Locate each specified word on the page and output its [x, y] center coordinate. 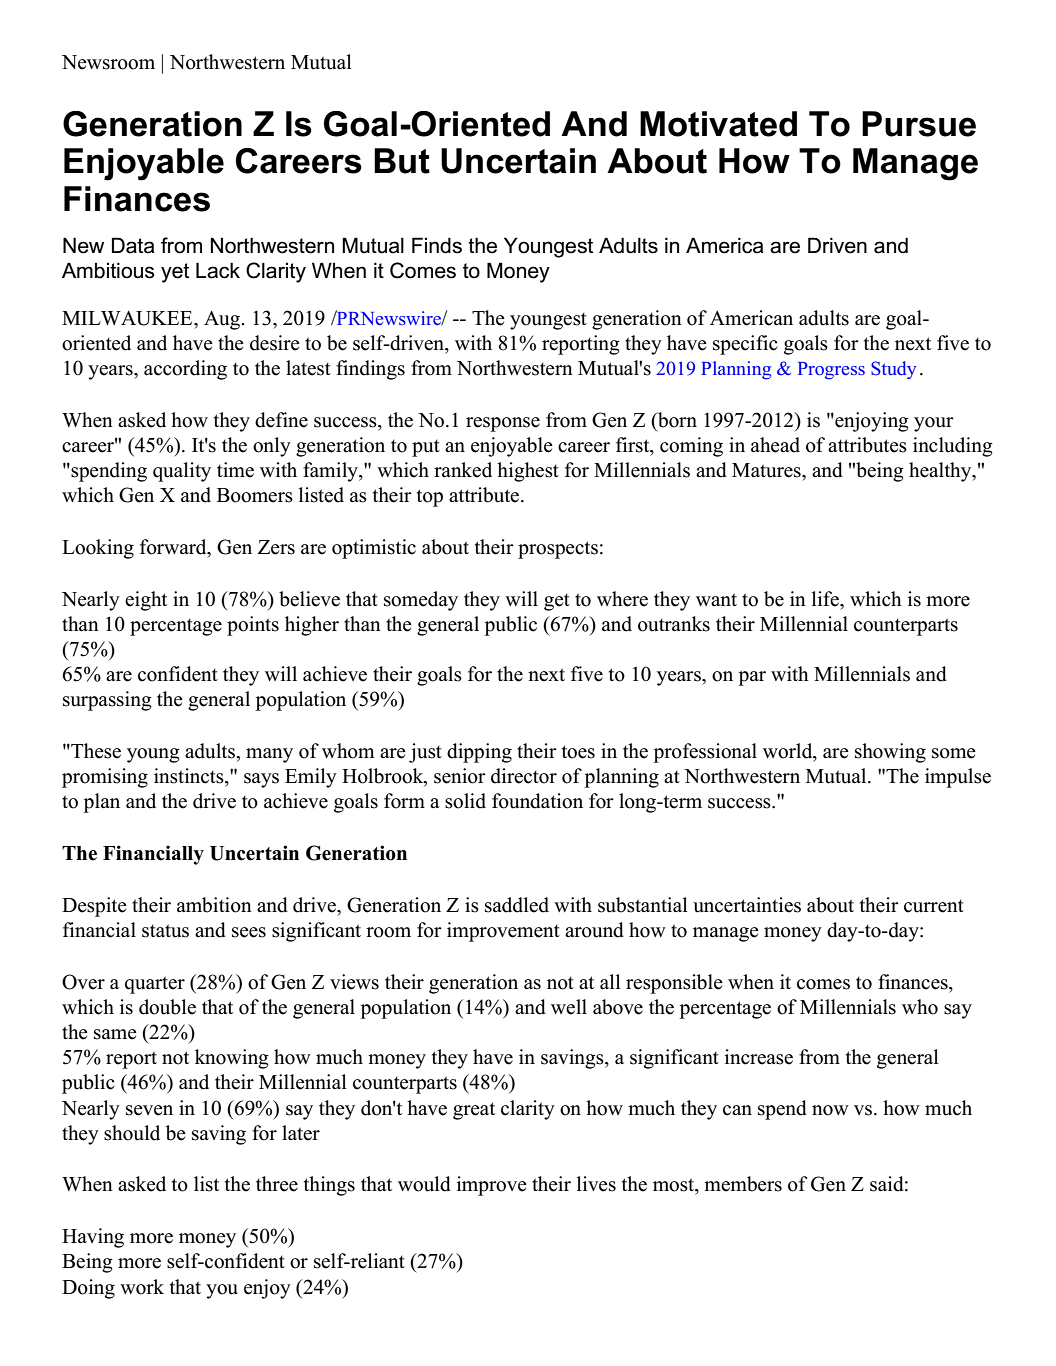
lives [596, 1184]
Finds [437, 245]
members [743, 1184]
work [142, 1287]
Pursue [919, 124]
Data [133, 245]
